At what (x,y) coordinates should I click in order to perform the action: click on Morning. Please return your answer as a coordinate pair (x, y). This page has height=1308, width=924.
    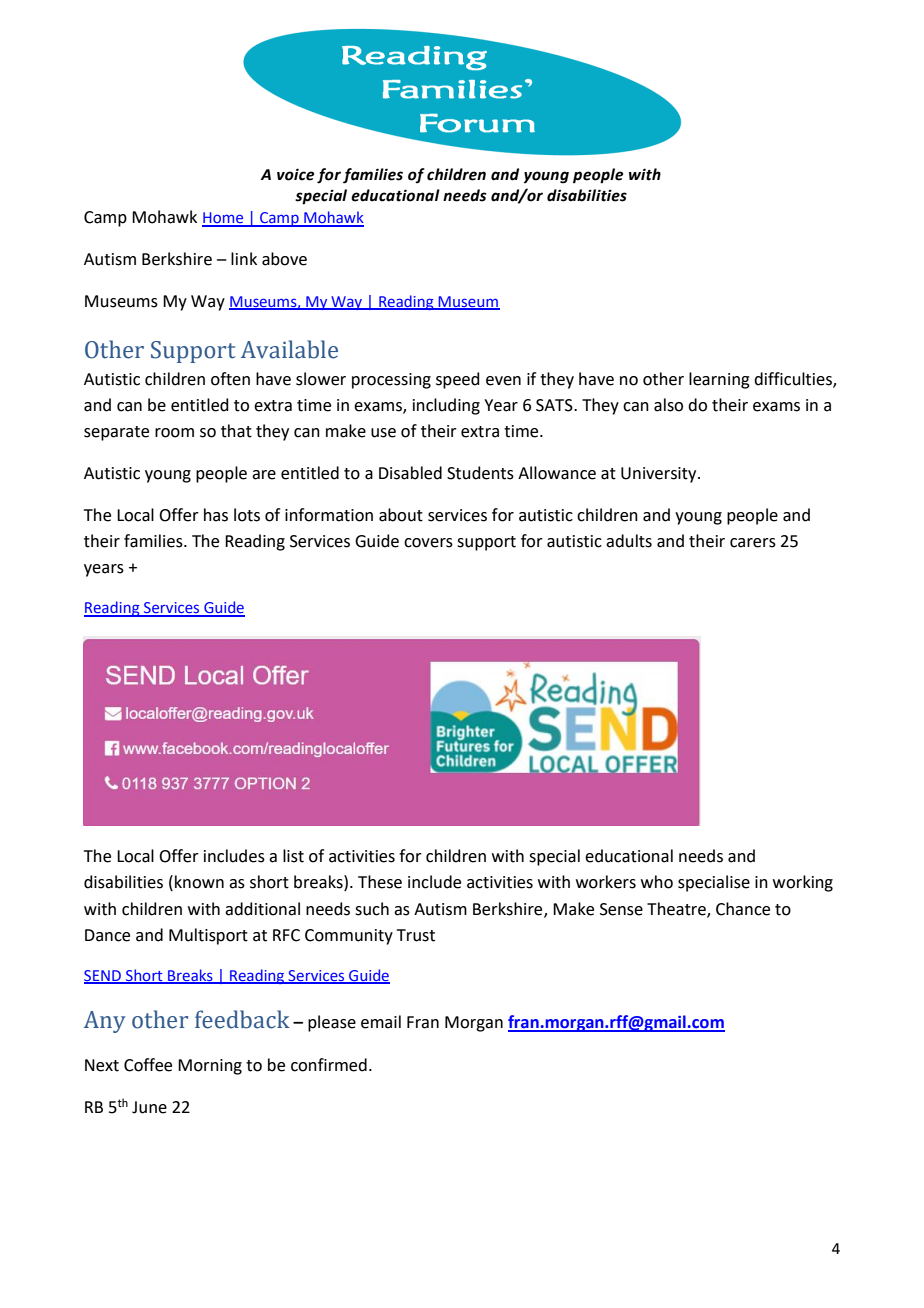
    Looking at the image, I should click on (210, 1067).
